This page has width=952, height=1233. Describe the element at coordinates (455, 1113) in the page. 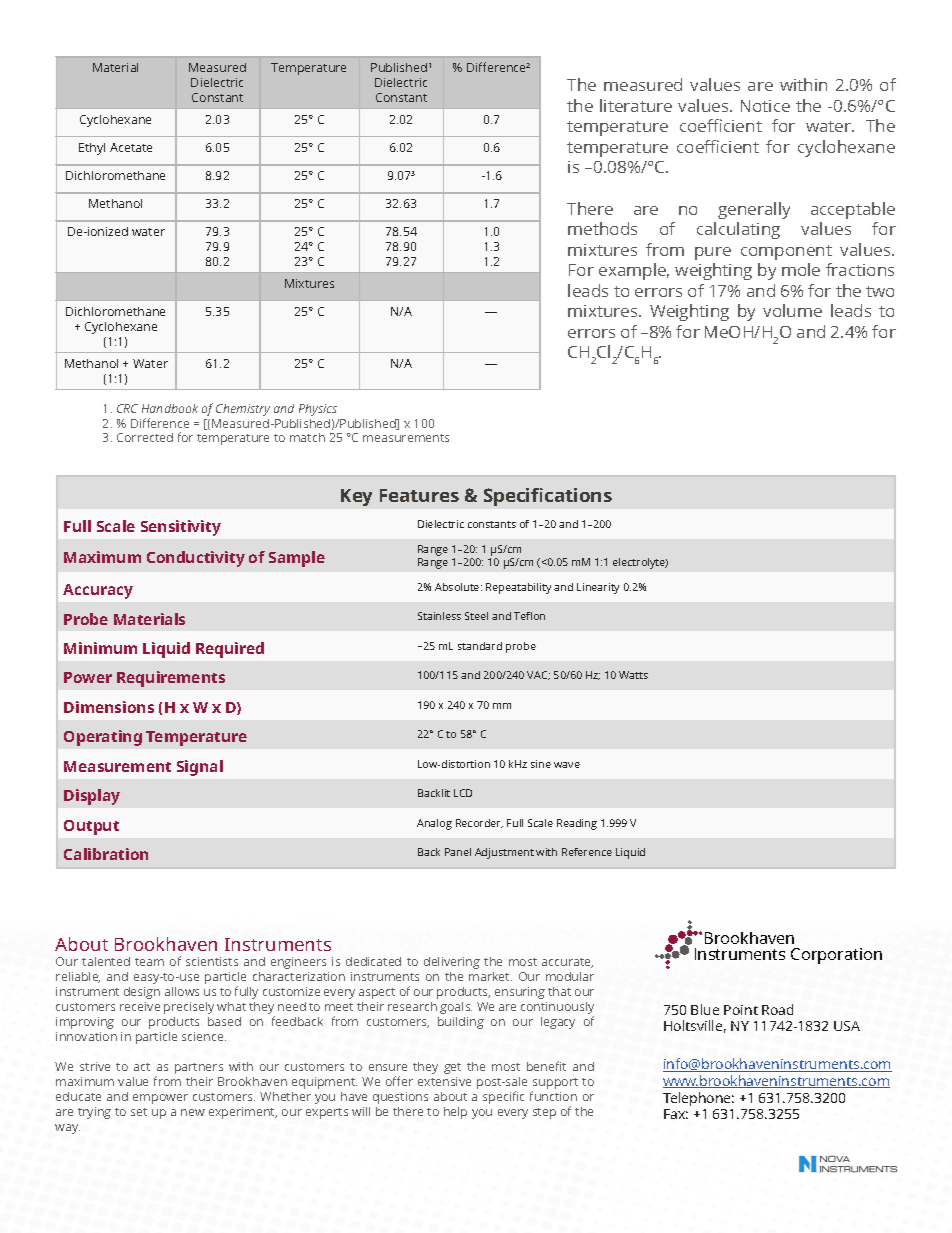

I see `help` at that location.
